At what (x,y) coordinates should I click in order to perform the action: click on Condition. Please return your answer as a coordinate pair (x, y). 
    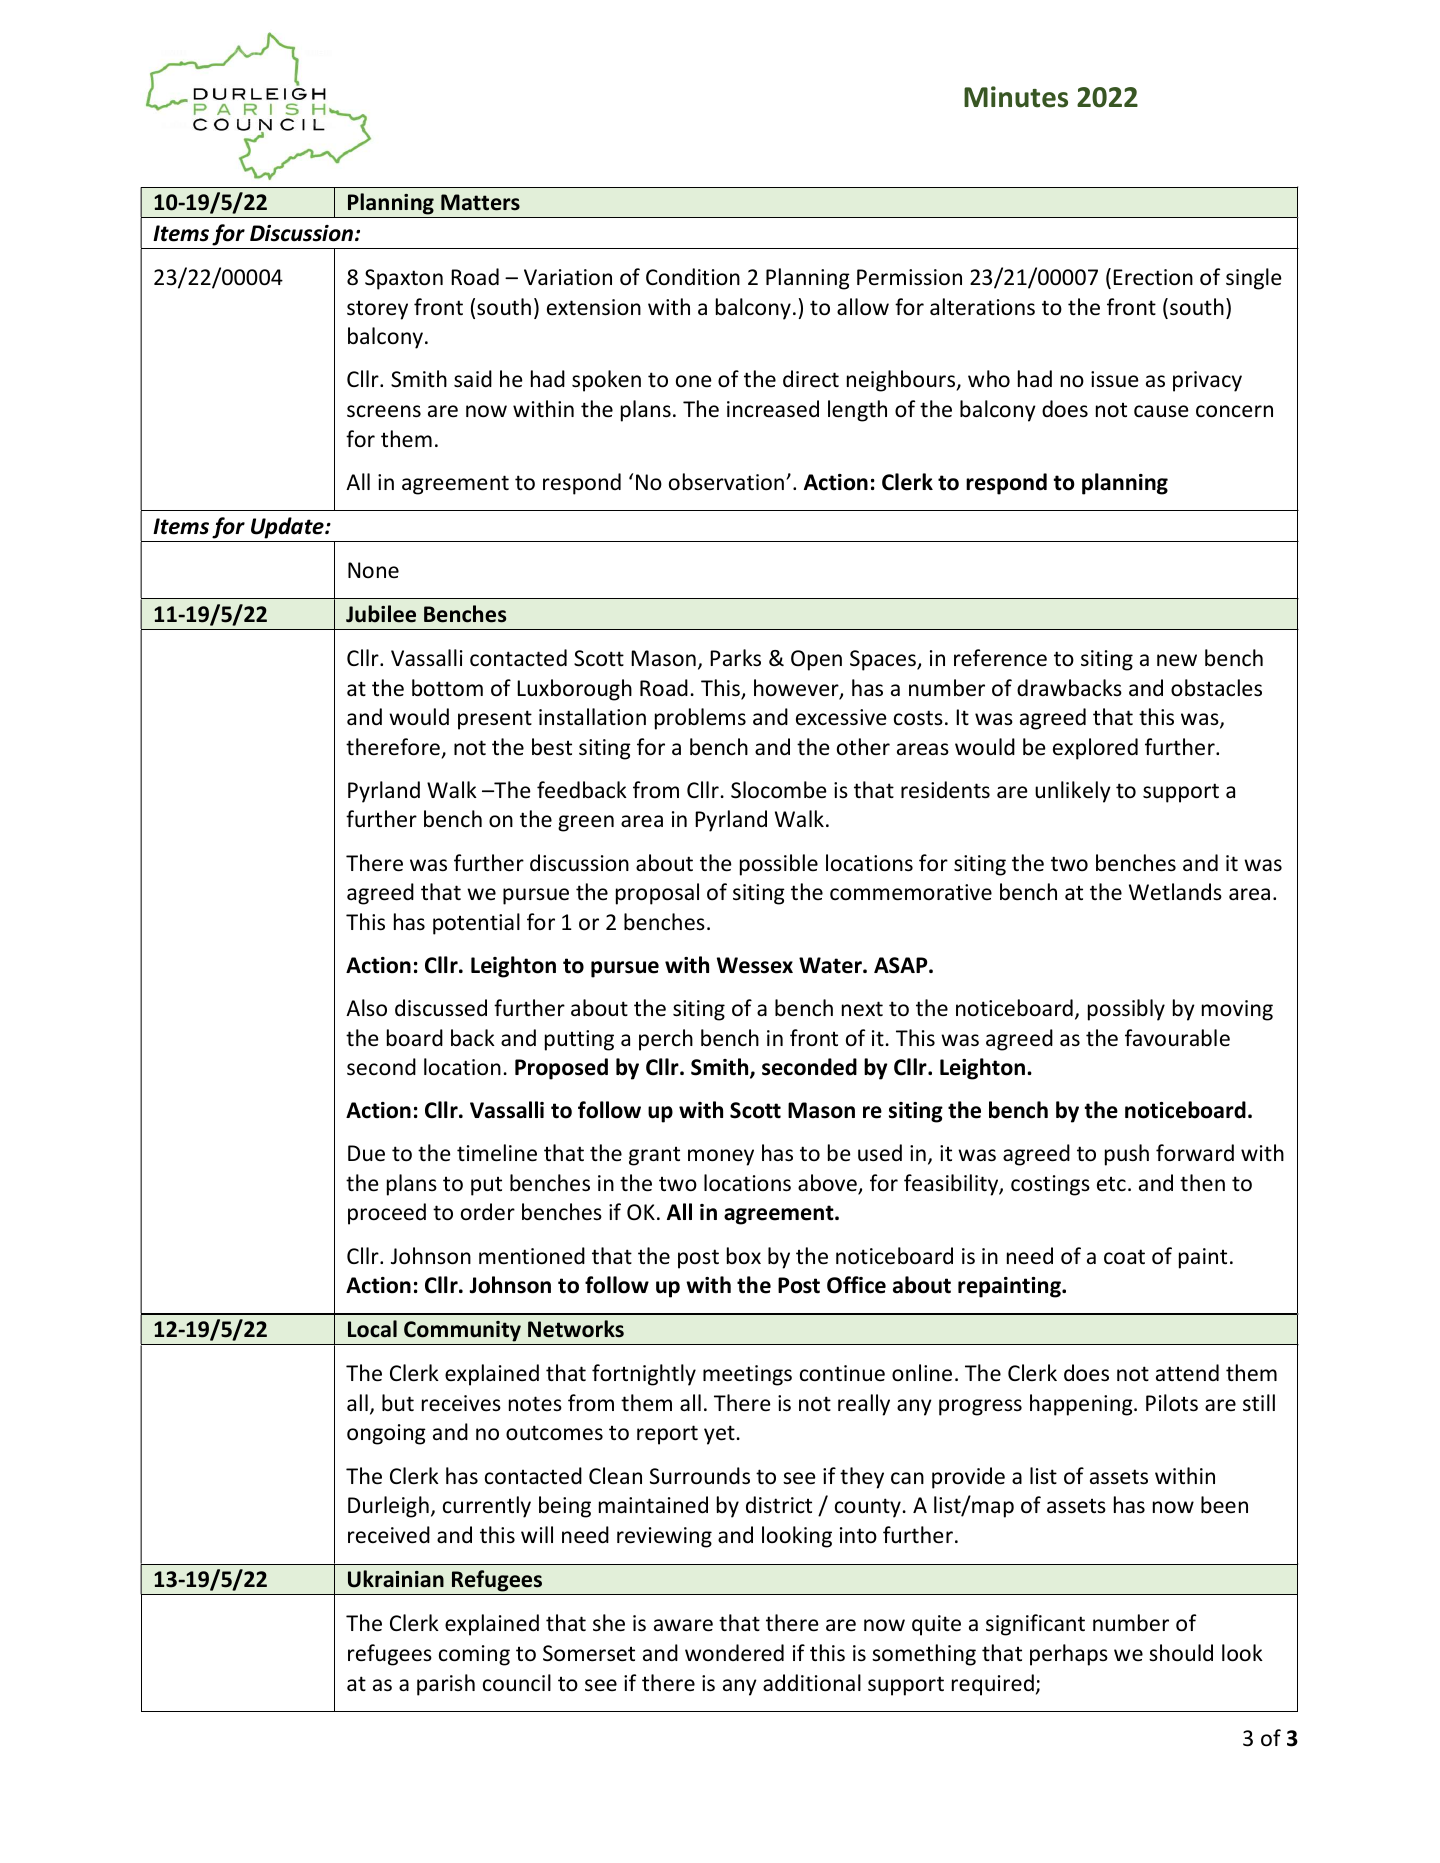
    Looking at the image, I should click on (693, 277).
